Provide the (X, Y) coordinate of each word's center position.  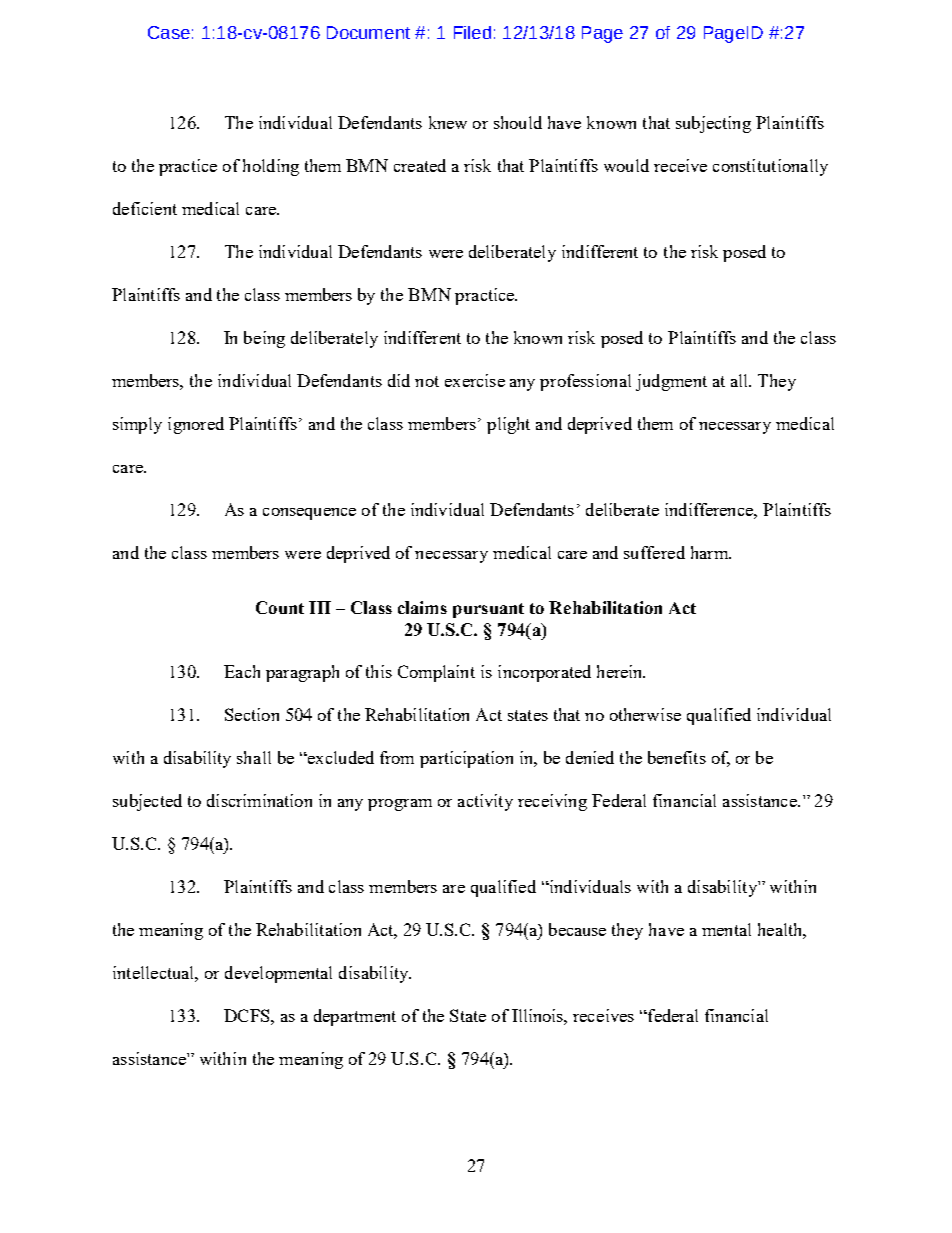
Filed (472, 32)
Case (169, 32)
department (355, 1017)
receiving (552, 802)
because (577, 929)
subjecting (713, 124)
